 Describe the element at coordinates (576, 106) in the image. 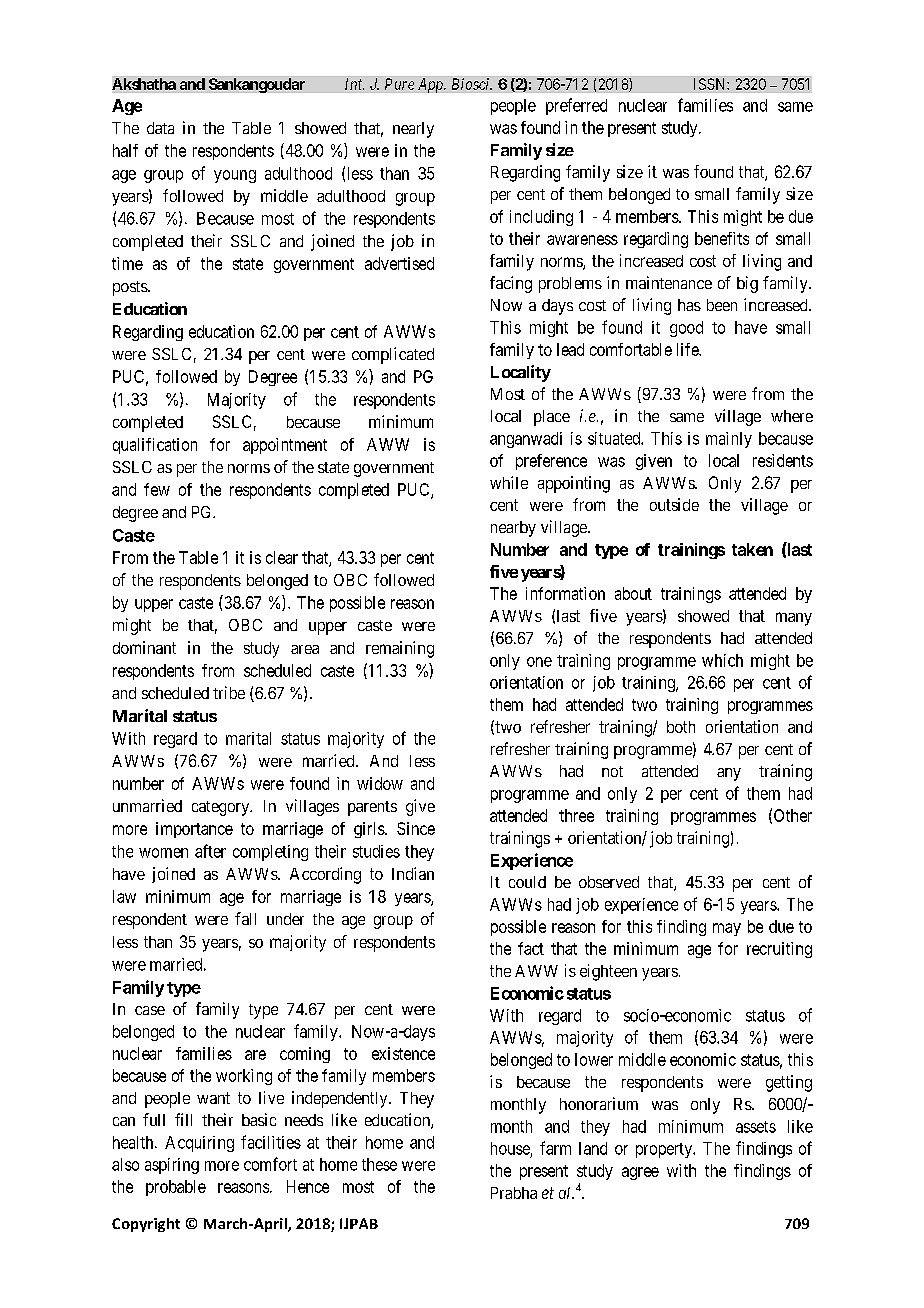

I see `preferred` at that location.
